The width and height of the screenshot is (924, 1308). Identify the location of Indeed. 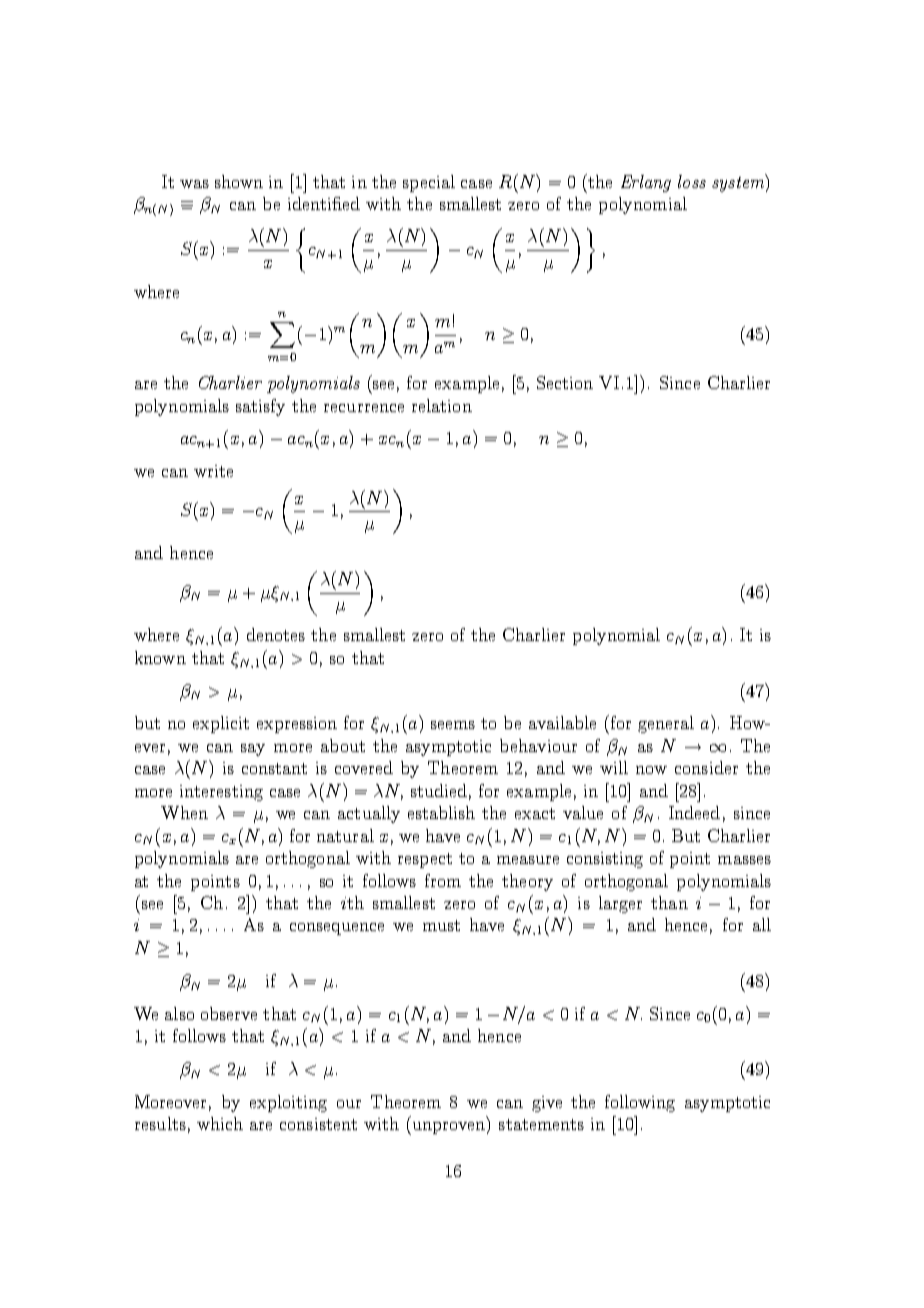
(694, 812).
